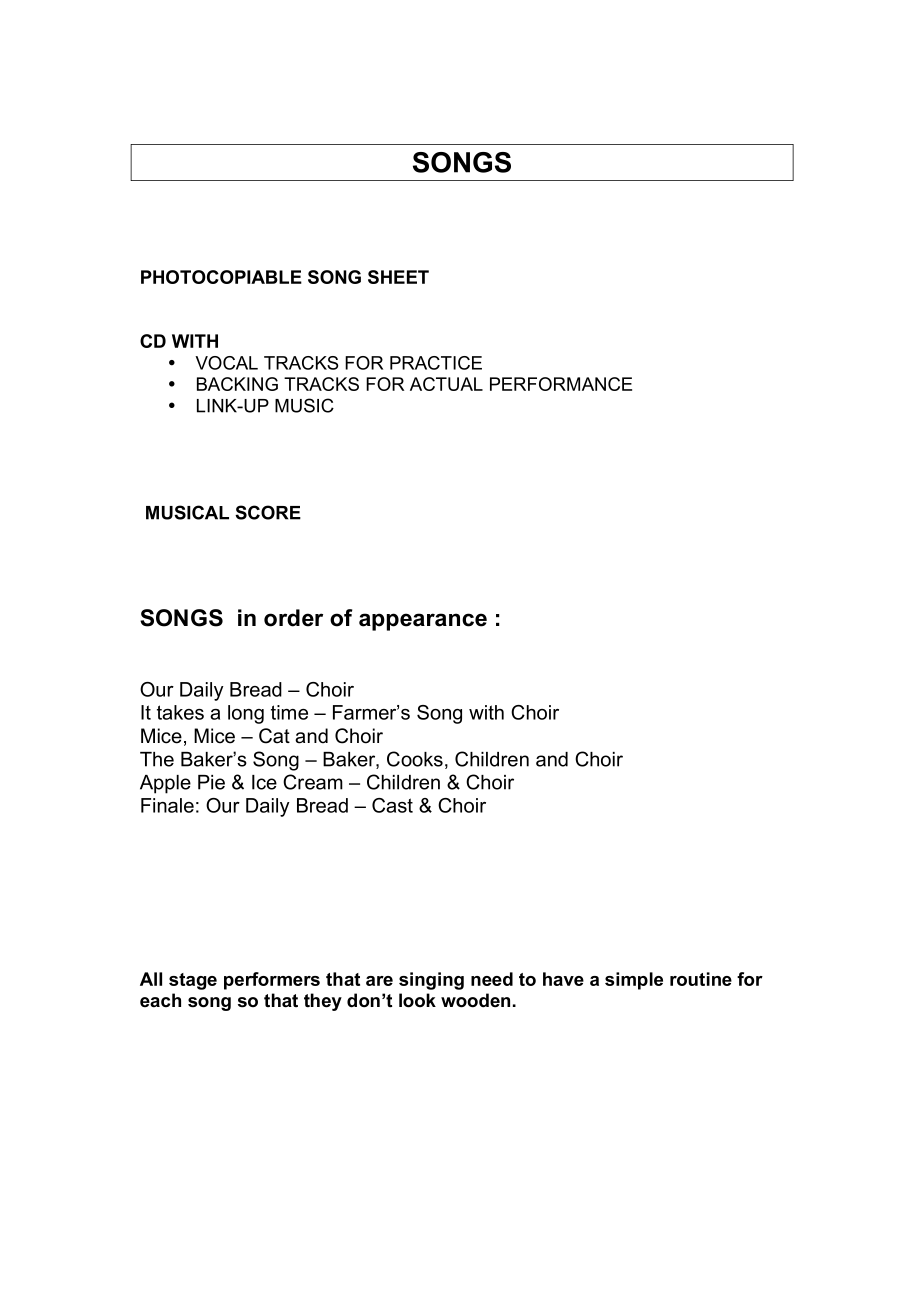  What do you see at coordinates (226, 363) in the image?
I see `VOCAL` at bounding box center [226, 363].
